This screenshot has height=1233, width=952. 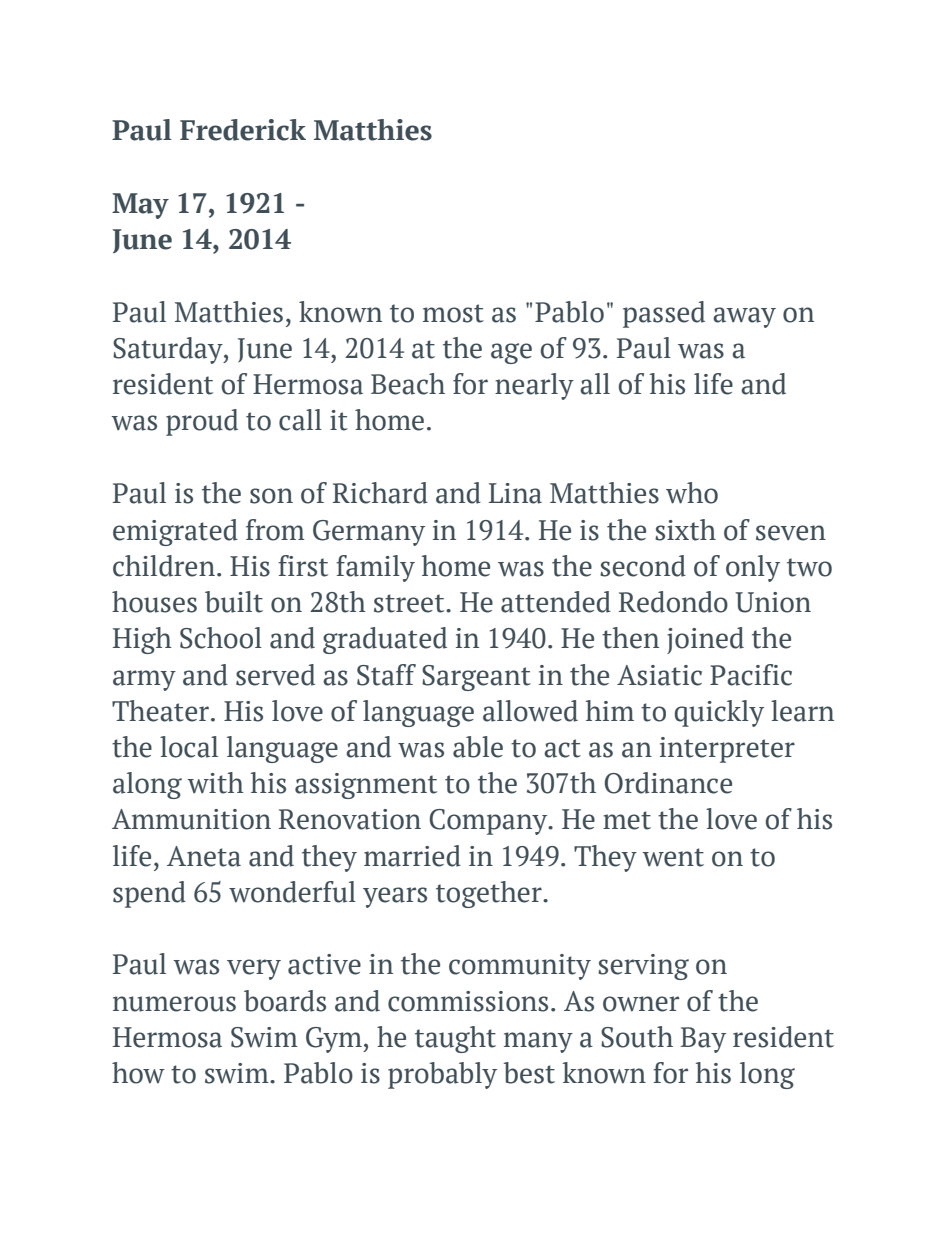 What do you see at coordinates (410, 603) in the screenshot?
I see `street` at bounding box center [410, 603].
